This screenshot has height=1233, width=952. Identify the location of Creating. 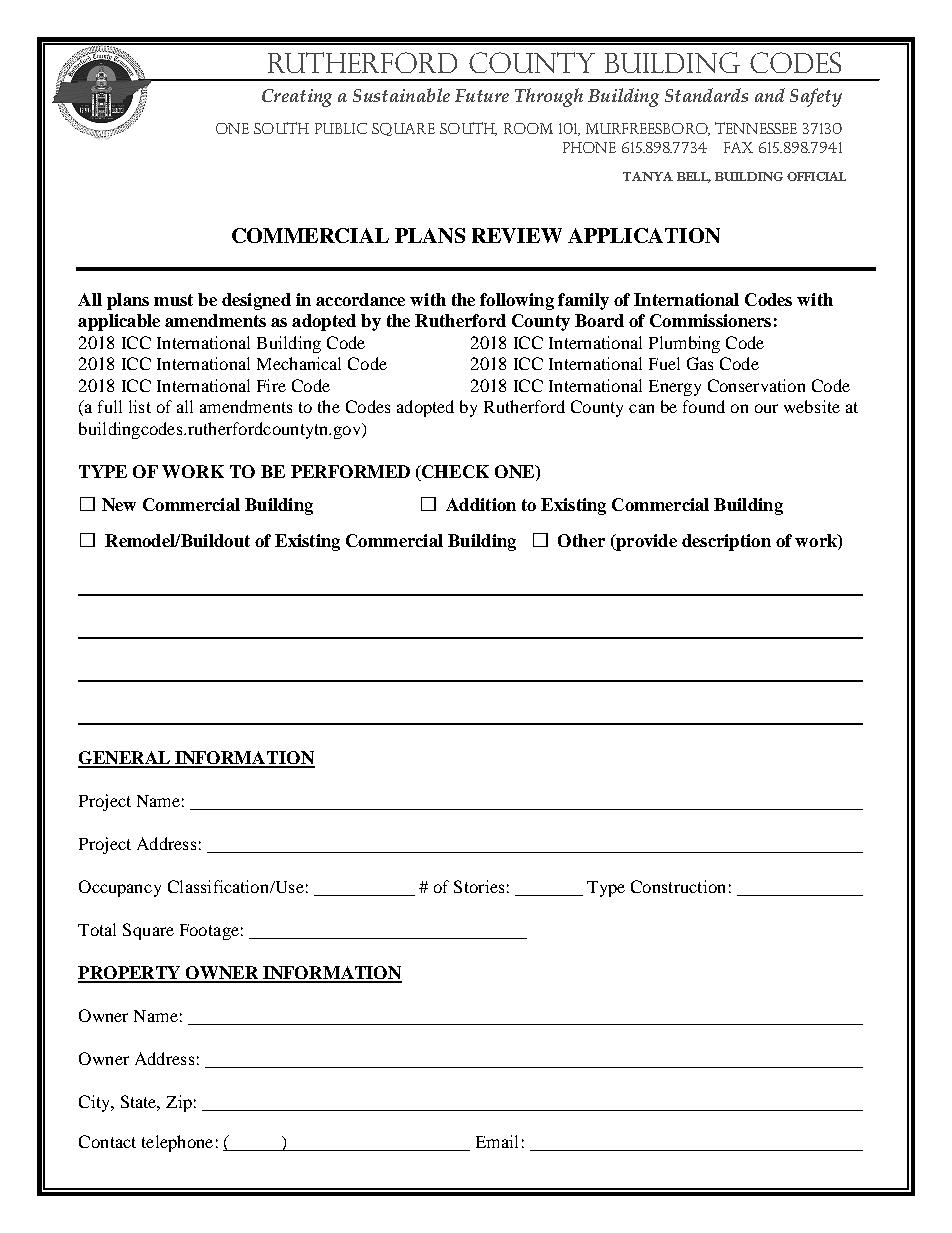
(297, 98).
